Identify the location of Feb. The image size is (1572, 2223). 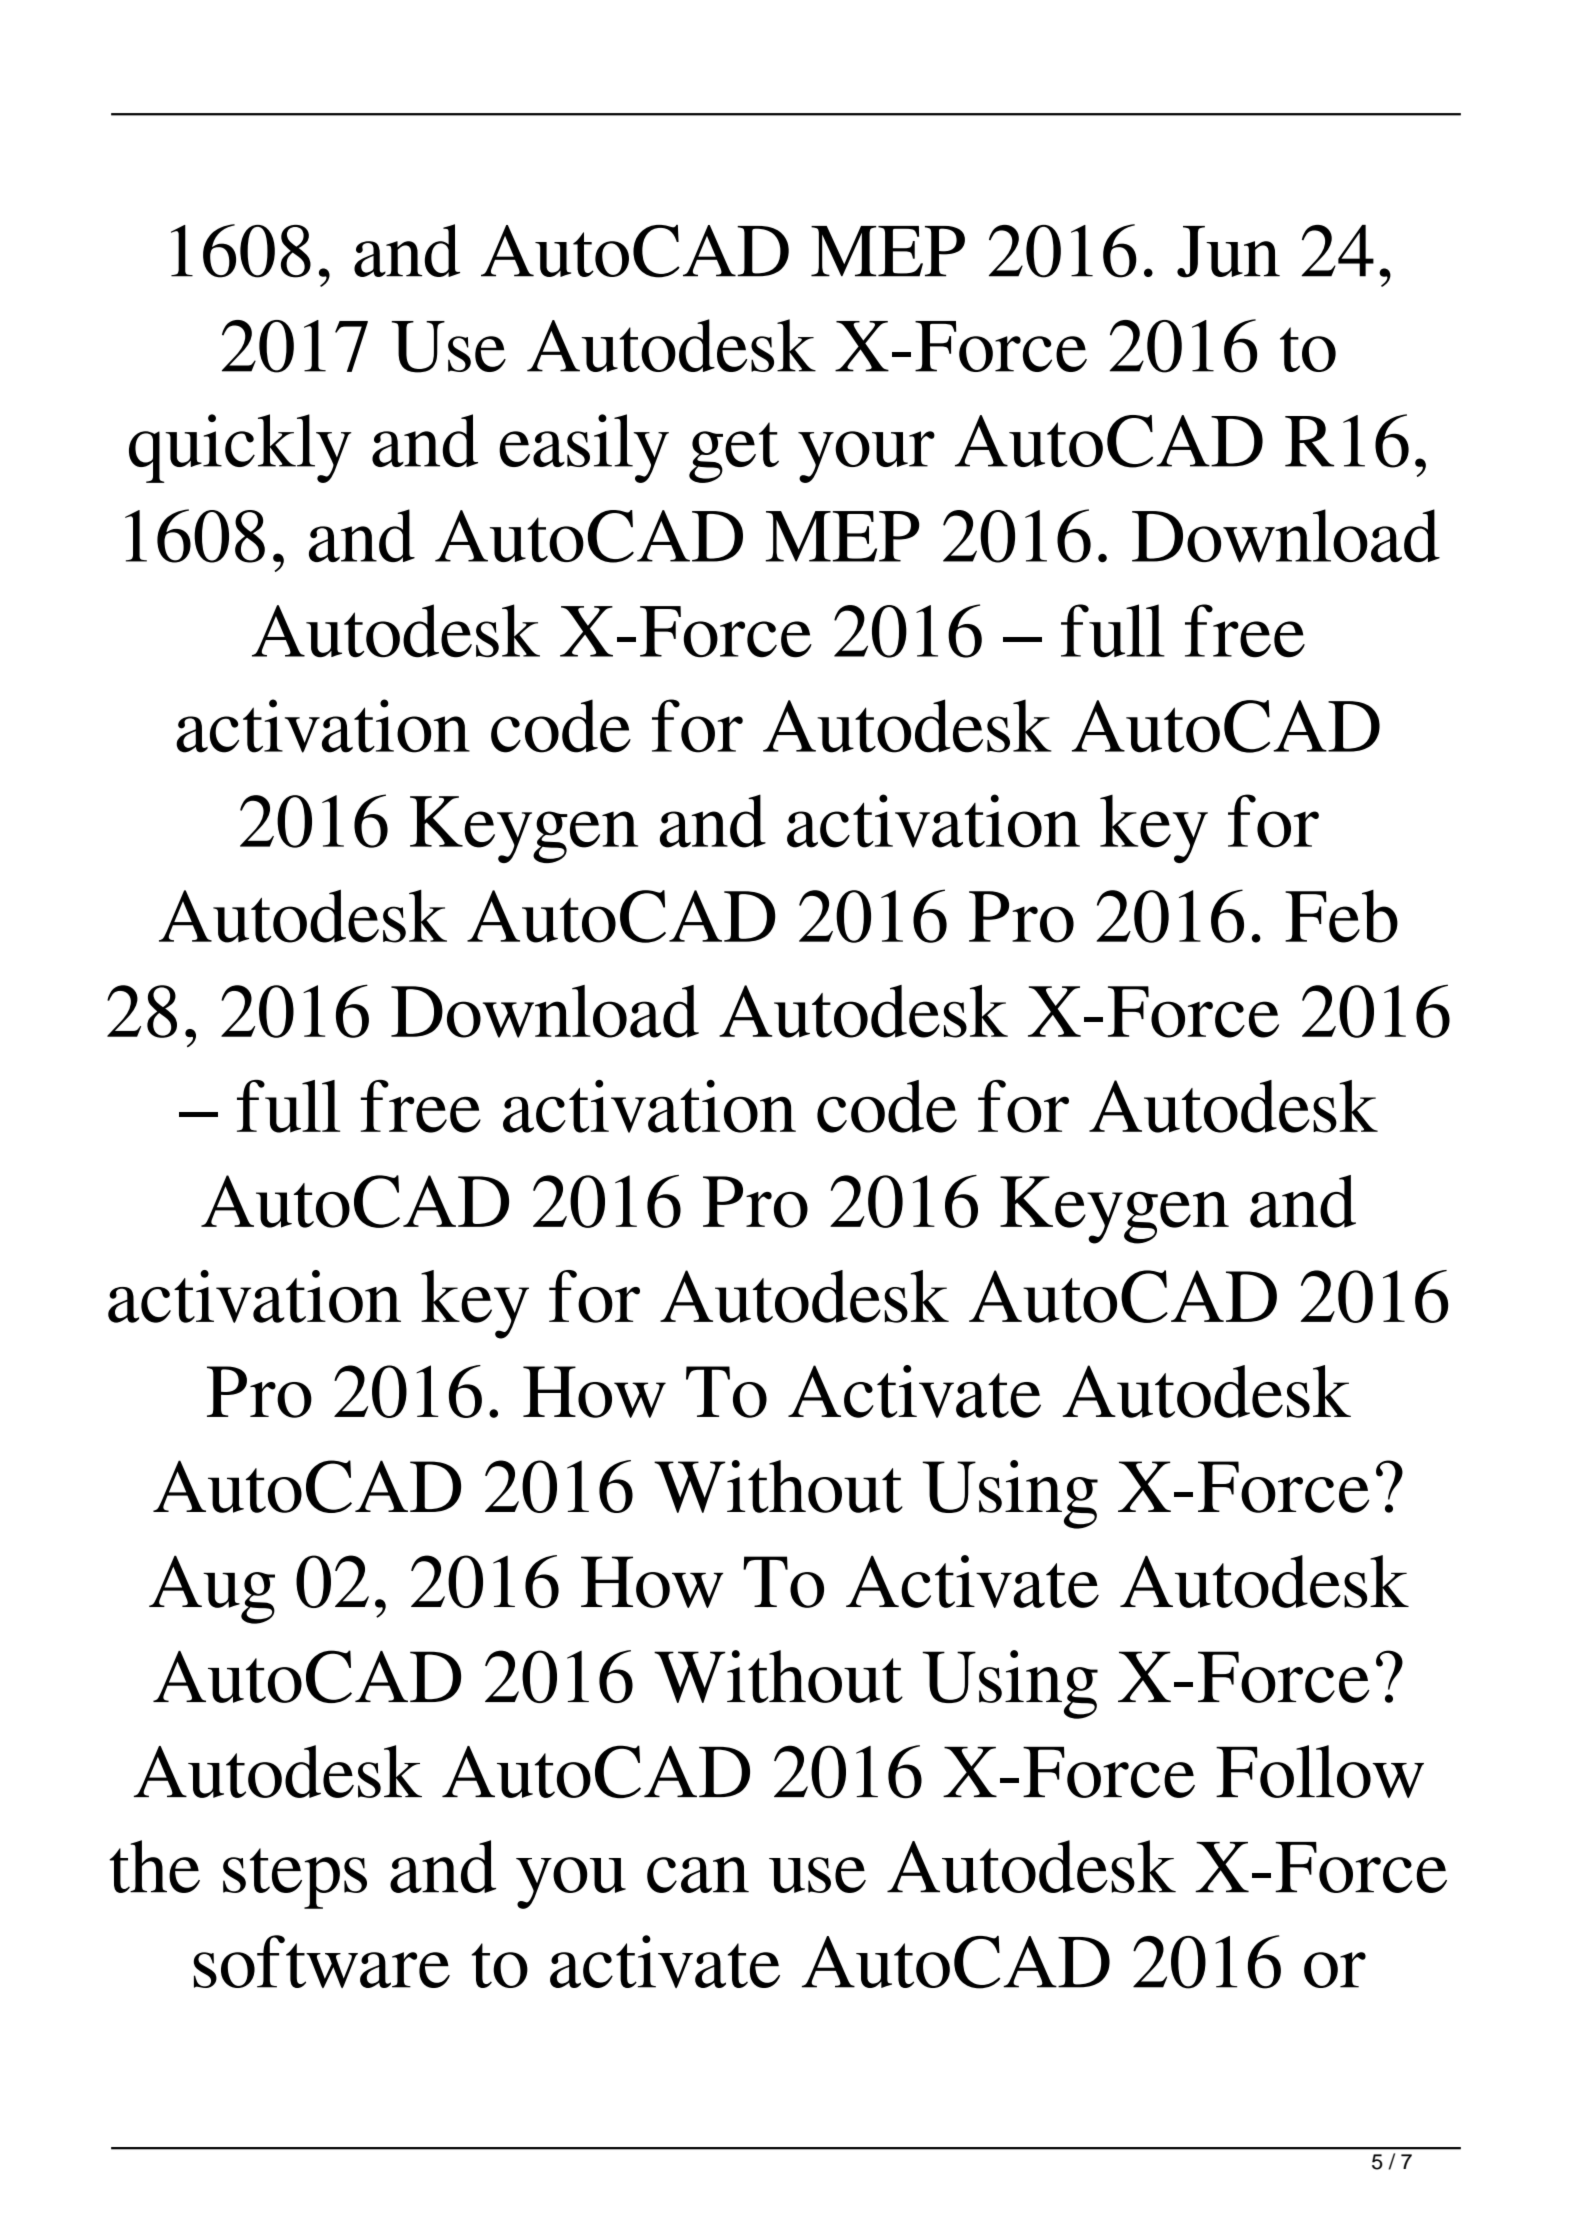
(1341, 916).
